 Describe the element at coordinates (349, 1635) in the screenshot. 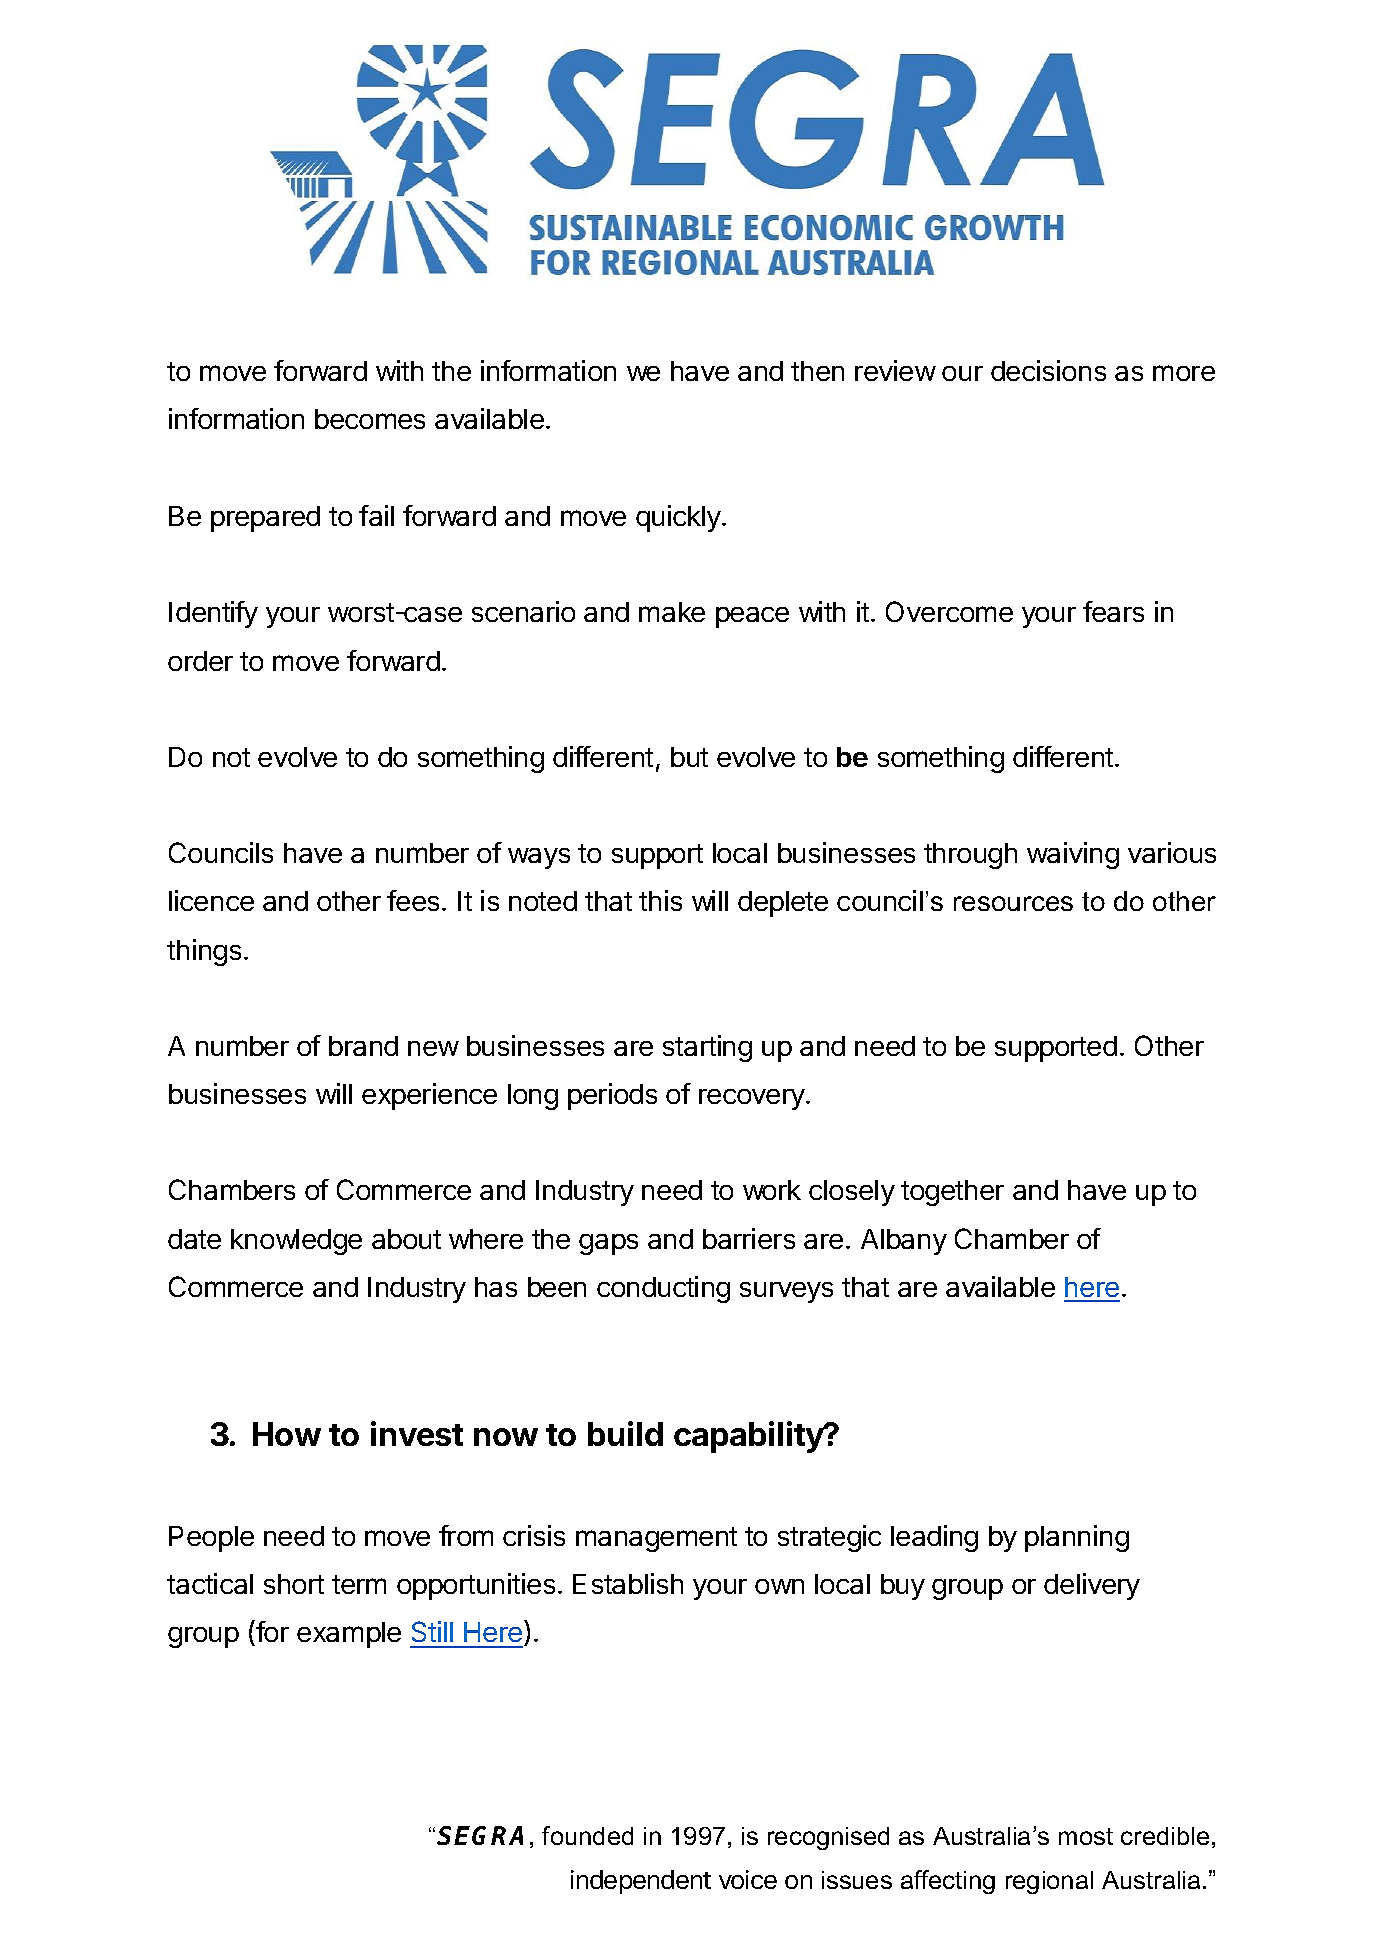

I see `example` at that location.
